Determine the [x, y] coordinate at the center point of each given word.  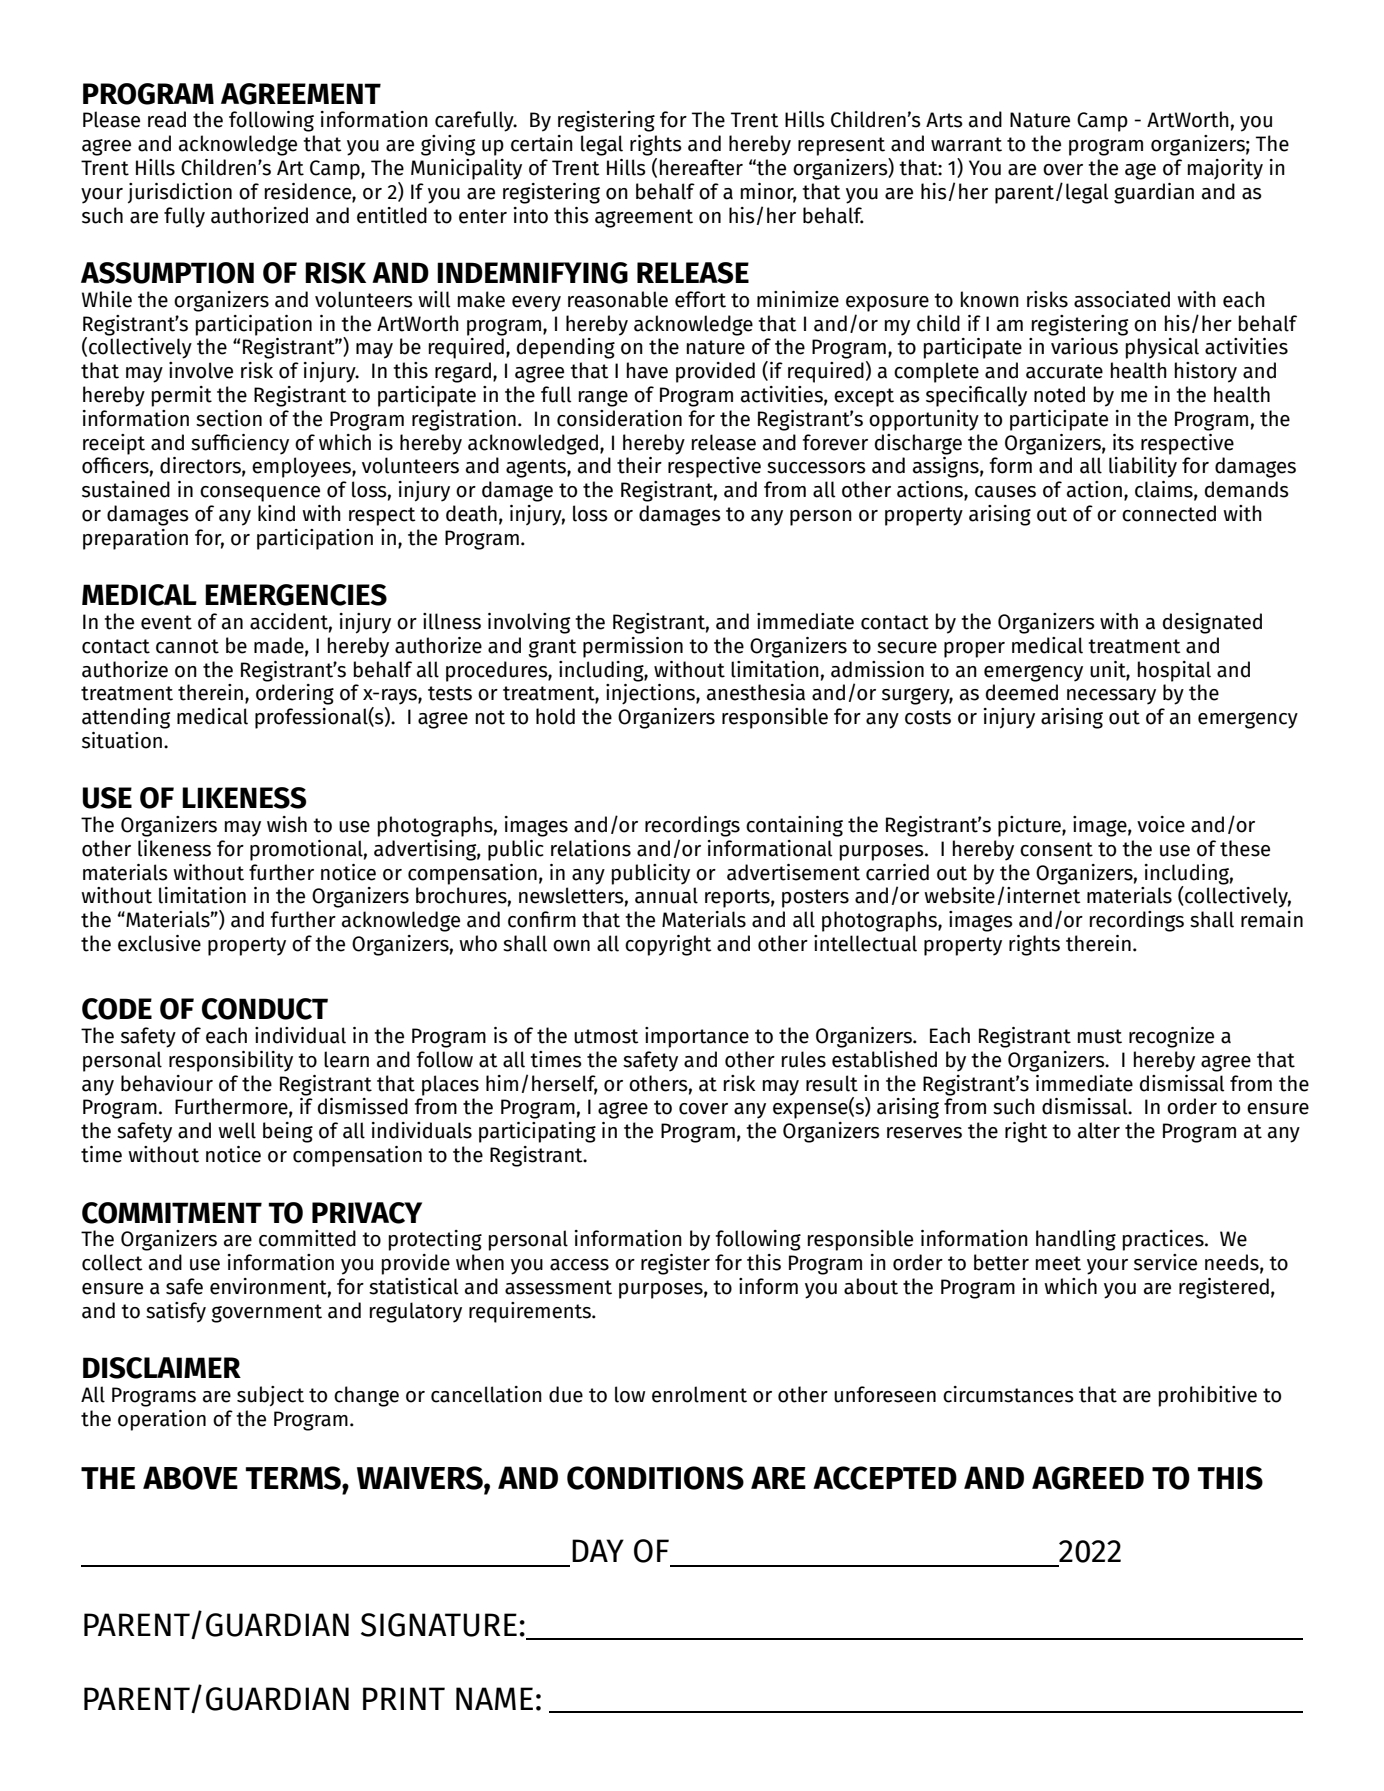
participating [537, 1132]
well [237, 1130]
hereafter [701, 167]
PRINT [404, 1698]
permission [633, 647]
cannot [187, 646]
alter [1099, 1130]
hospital [1174, 671]
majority [1225, 169]
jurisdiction [180, 193]
